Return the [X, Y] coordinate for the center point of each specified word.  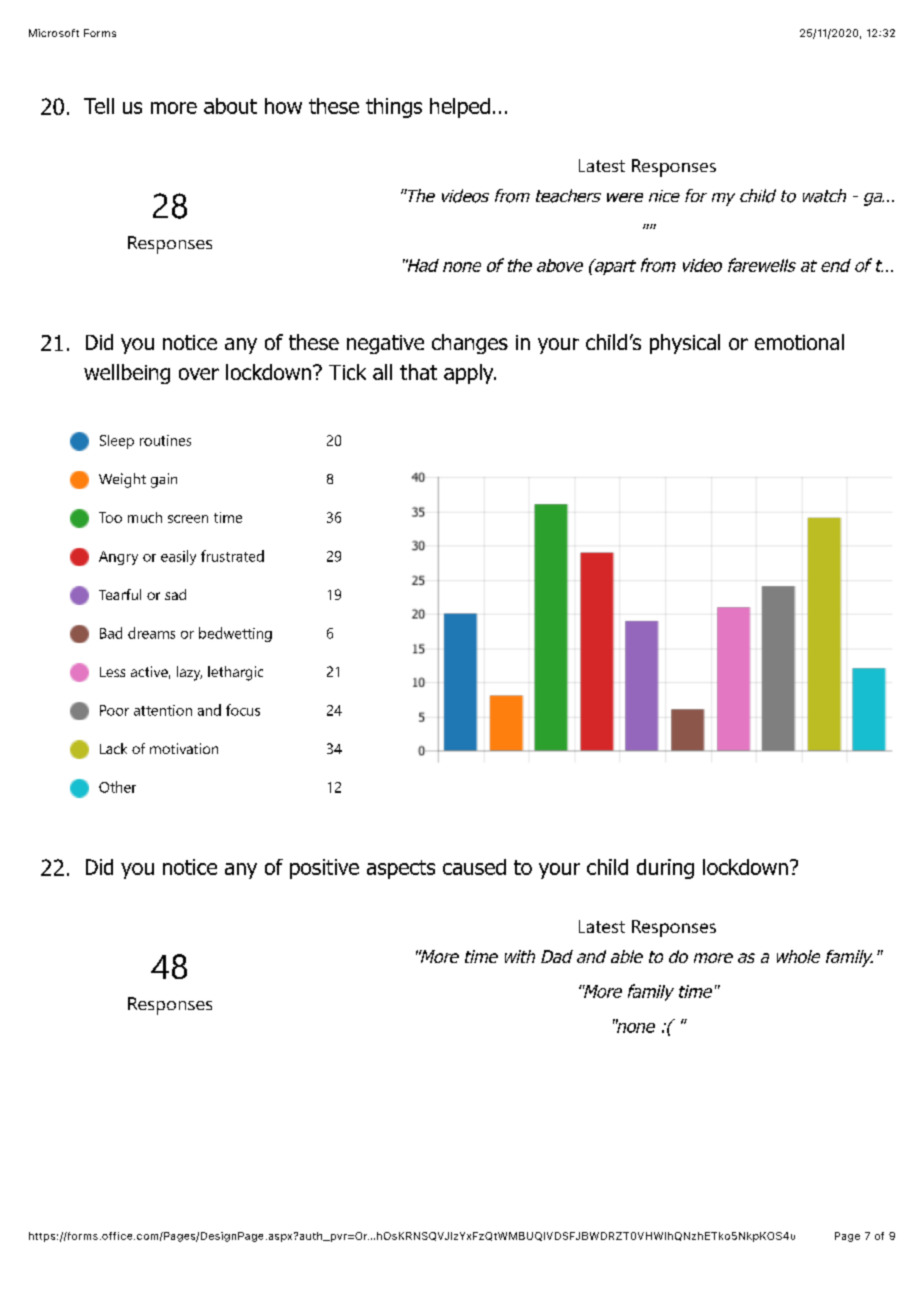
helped [460, 108]
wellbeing [127, 374]
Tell [99, 106]
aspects [401, 869]
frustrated [232, 556]
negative [385, 344]
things [394, 108]
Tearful [120, 594]
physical [685, 344]
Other [117, 787]
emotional [799, 342]
